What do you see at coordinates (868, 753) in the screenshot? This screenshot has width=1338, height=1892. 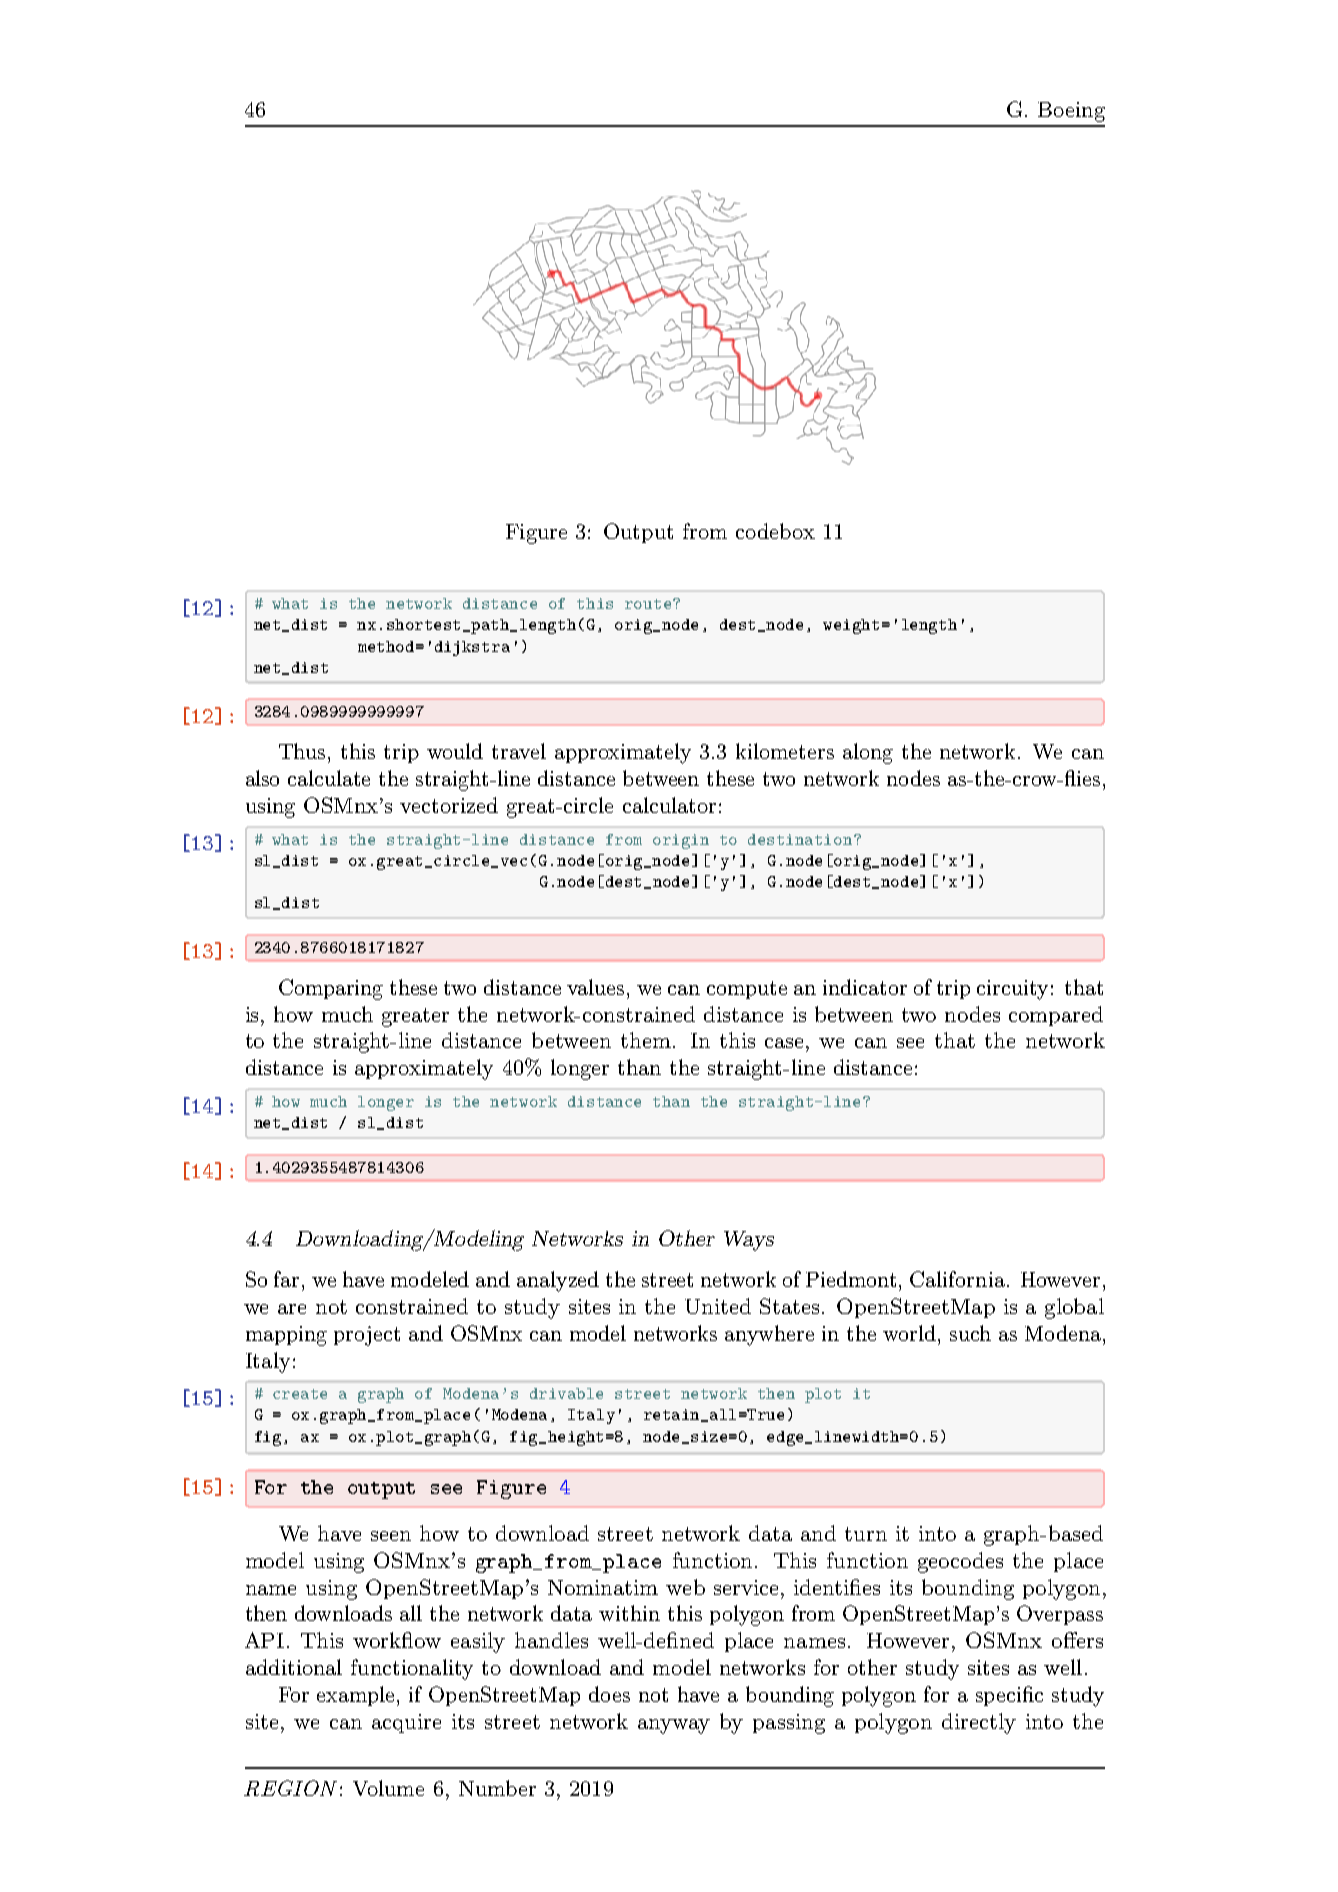 I see `along` at bounding box center [868, 753].
